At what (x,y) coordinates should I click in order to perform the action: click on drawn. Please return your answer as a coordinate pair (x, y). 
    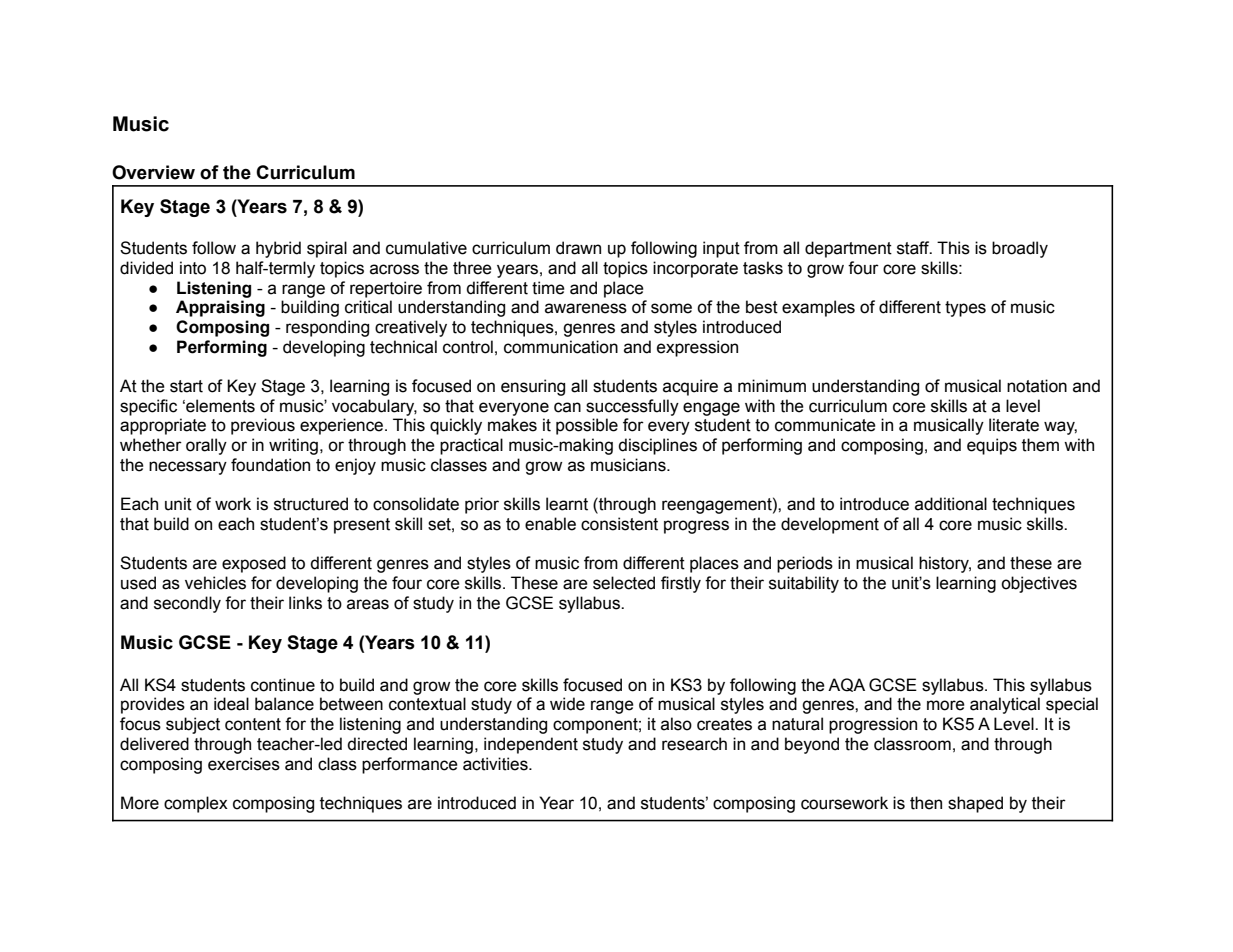
    Looking at the image, I should click on (578, 248).
